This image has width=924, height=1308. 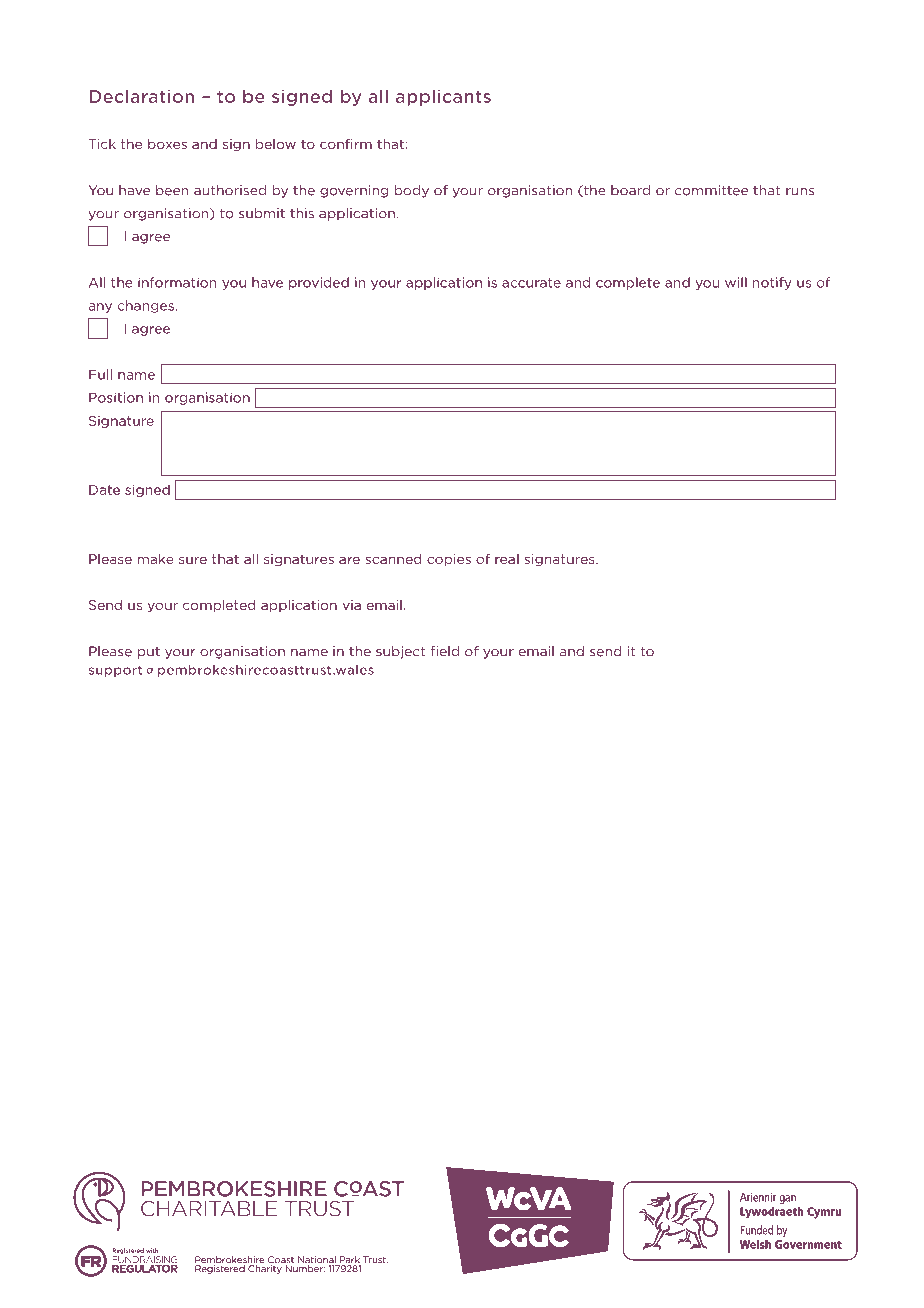 What do you see at coordinates (265, 1268) in the image?
I see `Charity` at bounding box center [265, 1268].
